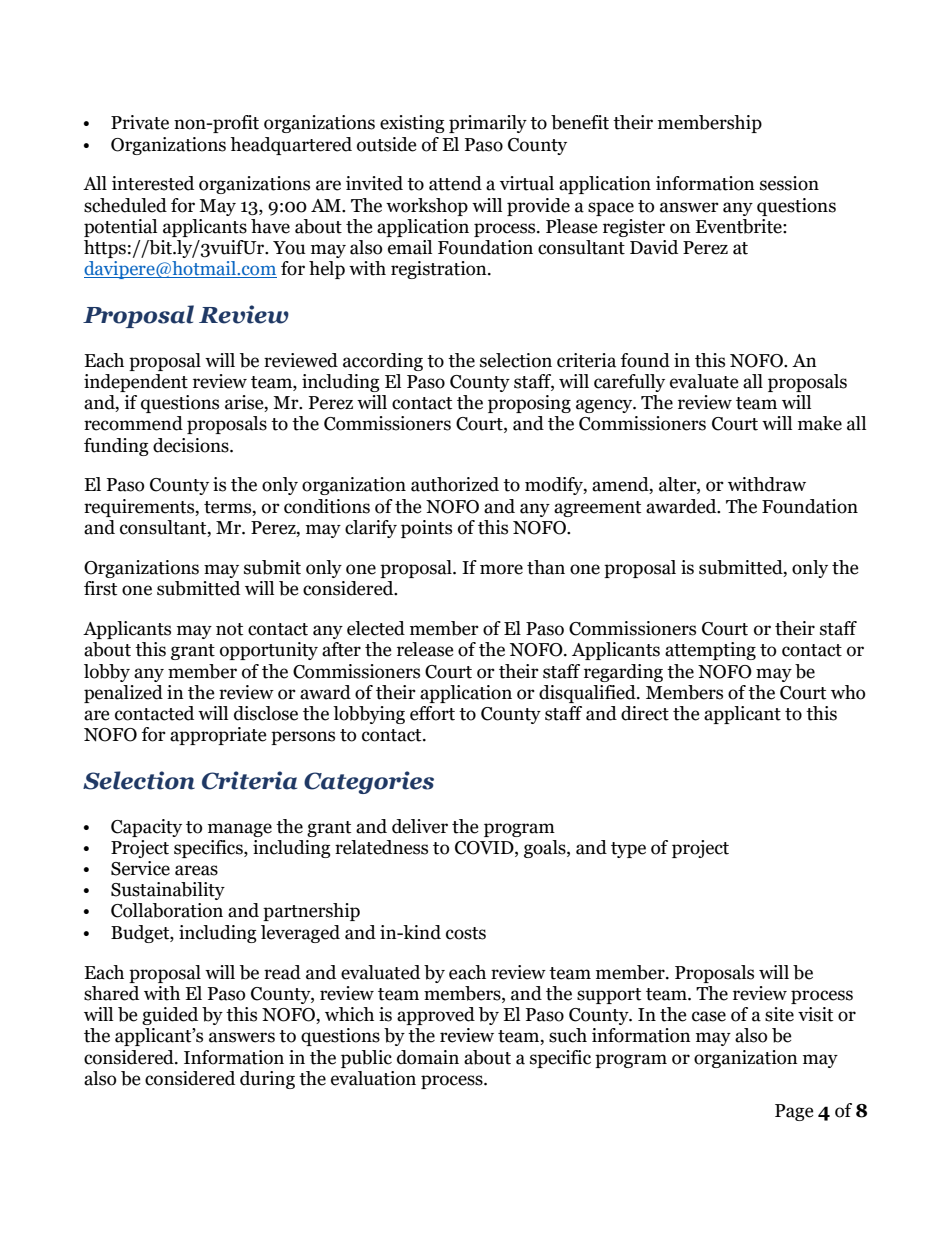 The image size is (952, 1233). Describe the element at coordinates (529, 404) in the document. I see `proposing` at that location.
